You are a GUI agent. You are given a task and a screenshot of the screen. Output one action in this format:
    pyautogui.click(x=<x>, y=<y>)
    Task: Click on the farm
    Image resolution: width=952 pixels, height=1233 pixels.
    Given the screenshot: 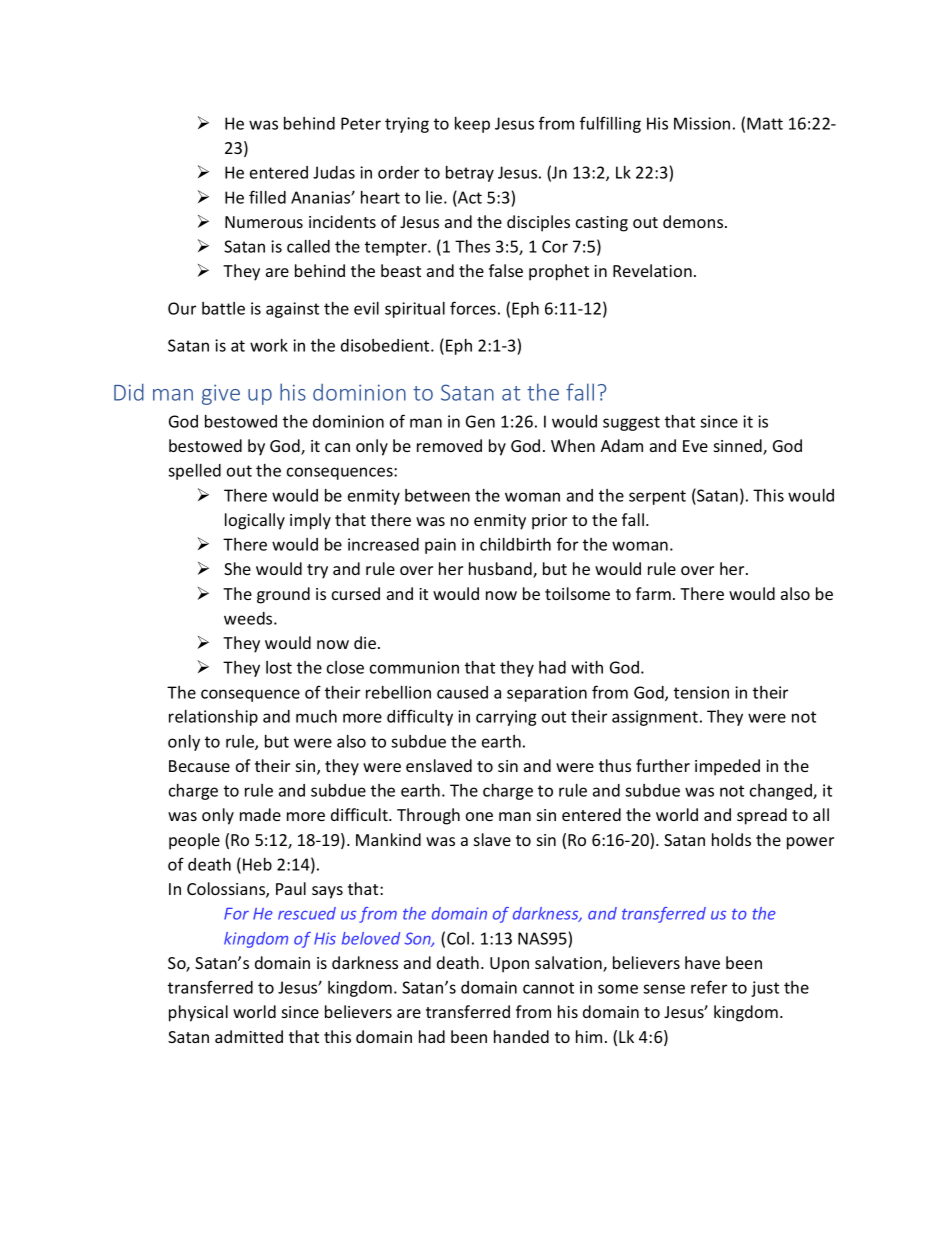 What is the action you would take?
    pyautogui.click(x=653, y=593)
